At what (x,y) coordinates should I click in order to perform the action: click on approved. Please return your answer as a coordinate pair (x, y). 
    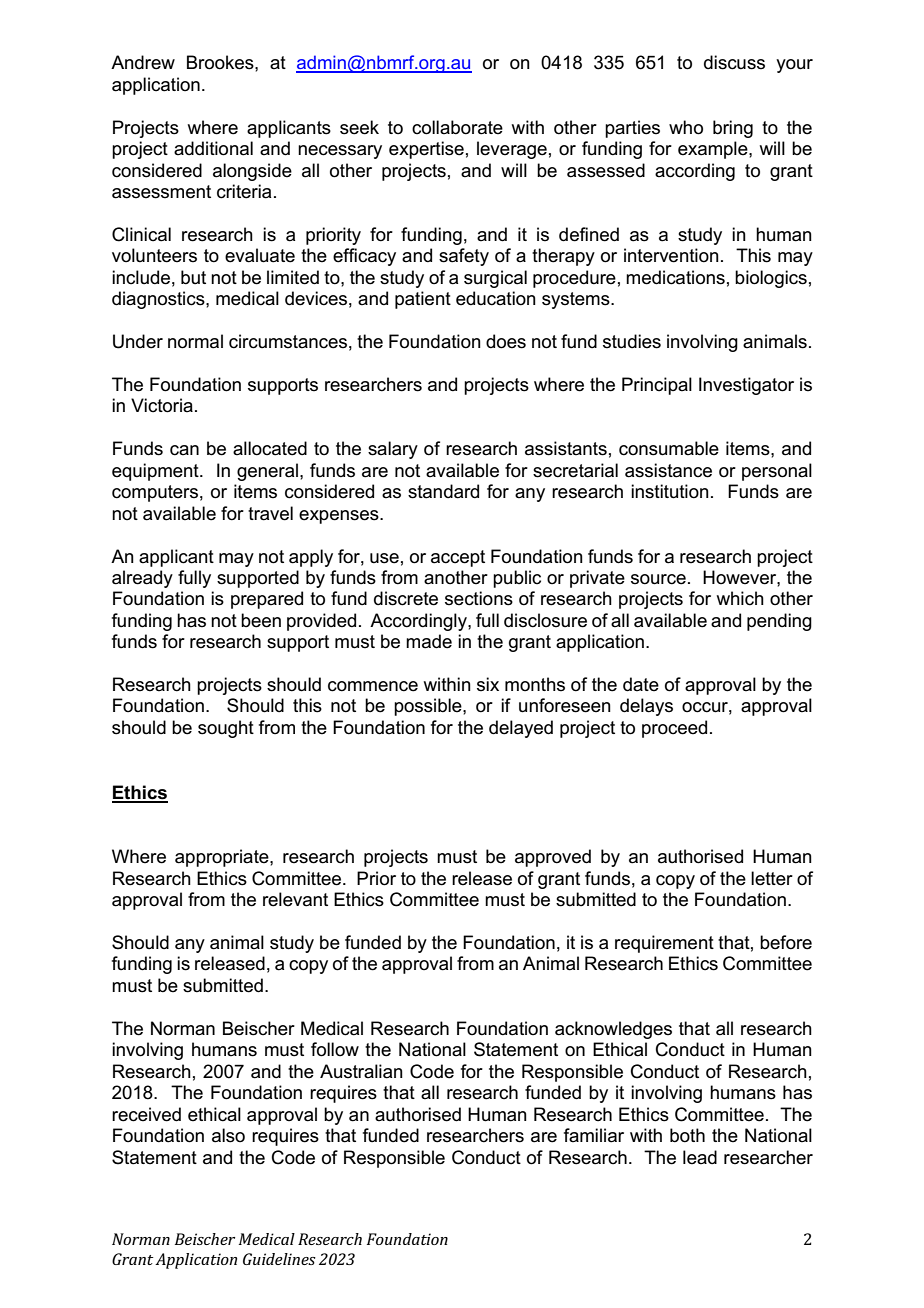
    Looking at the image, I should click on (553, 858).
